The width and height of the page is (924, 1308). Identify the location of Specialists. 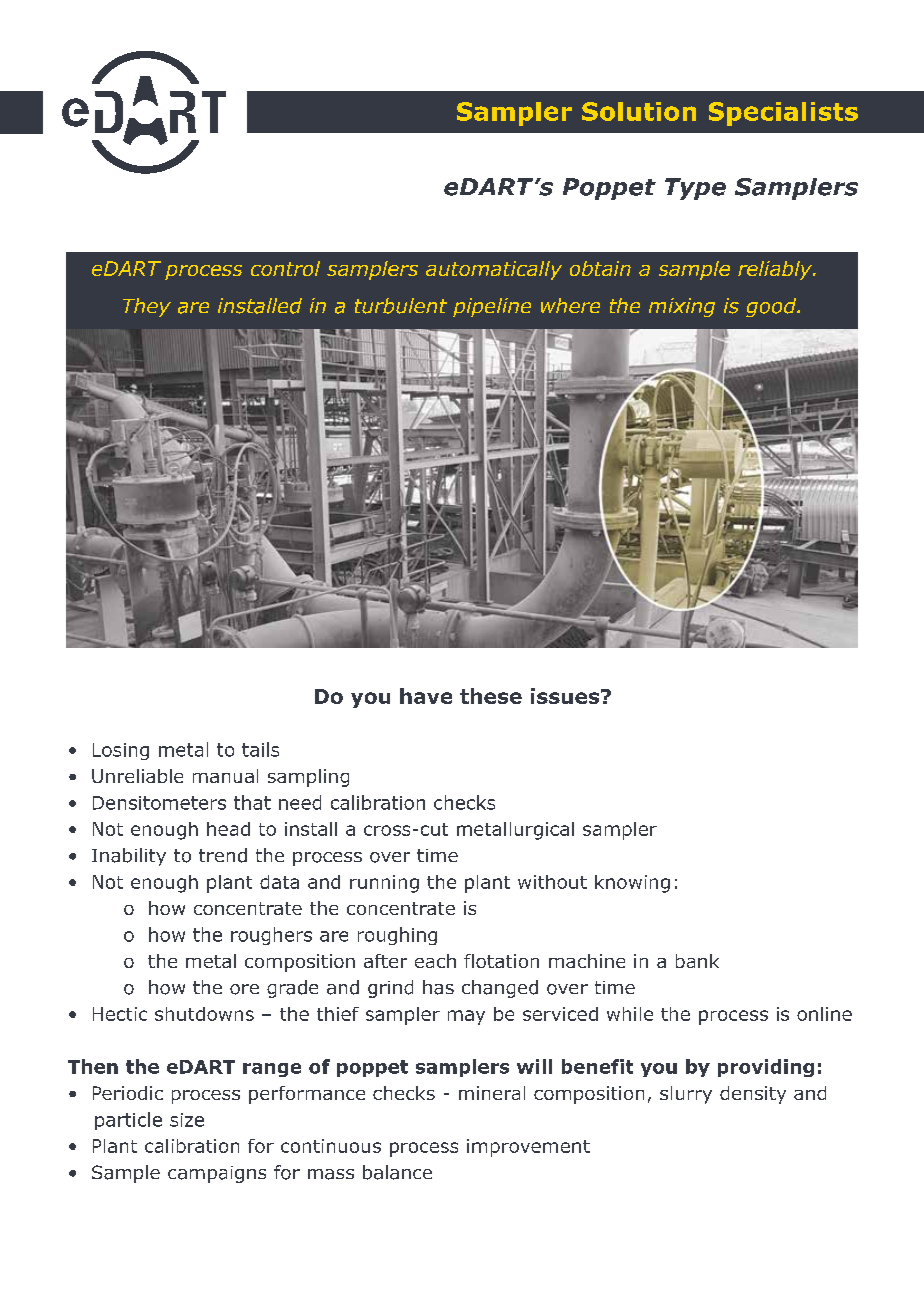
(783, 114).
